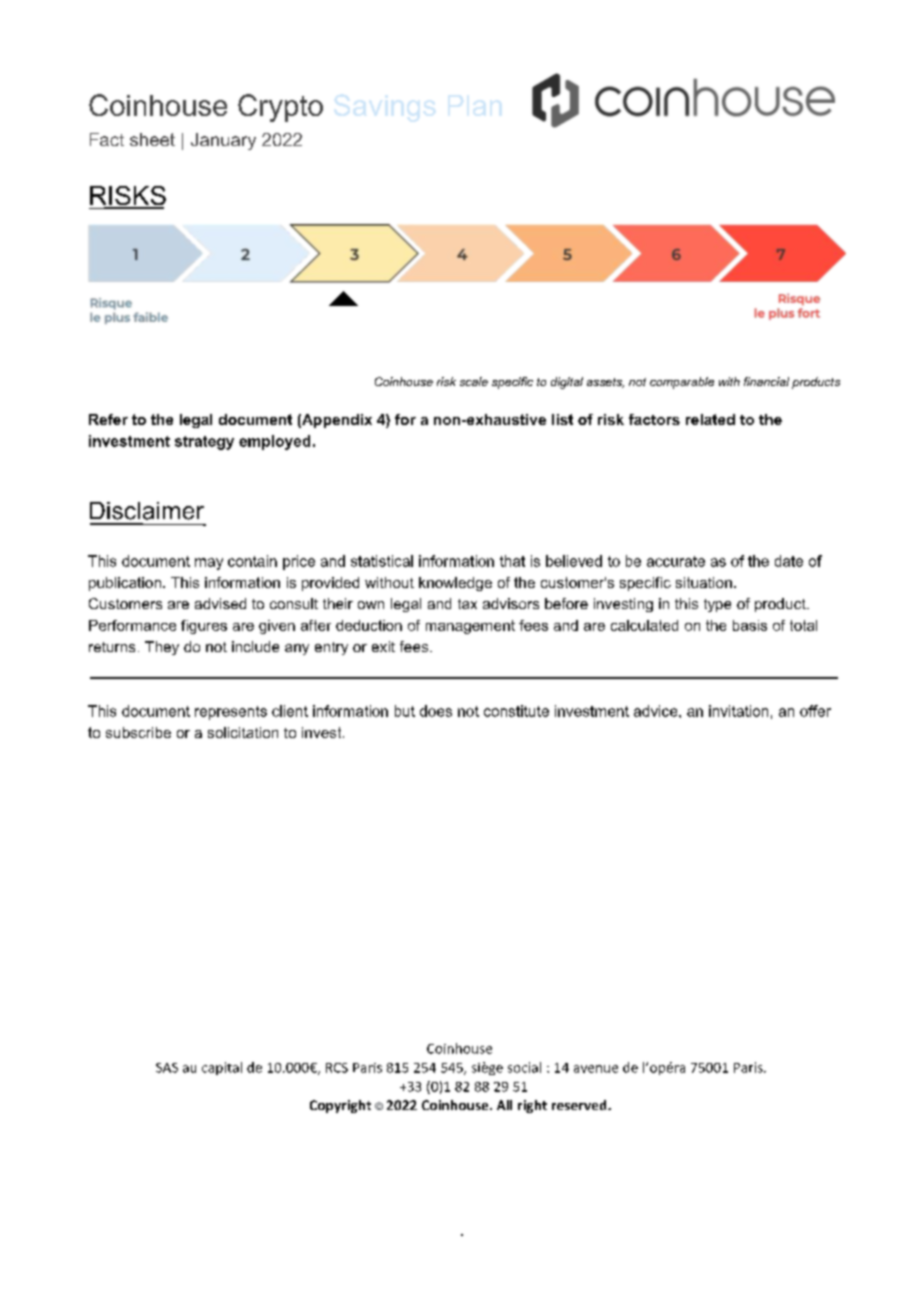  What do you see at coordinates (596, 1069) in the page?
I see `avenue` at bounding box center [596, 1069].
